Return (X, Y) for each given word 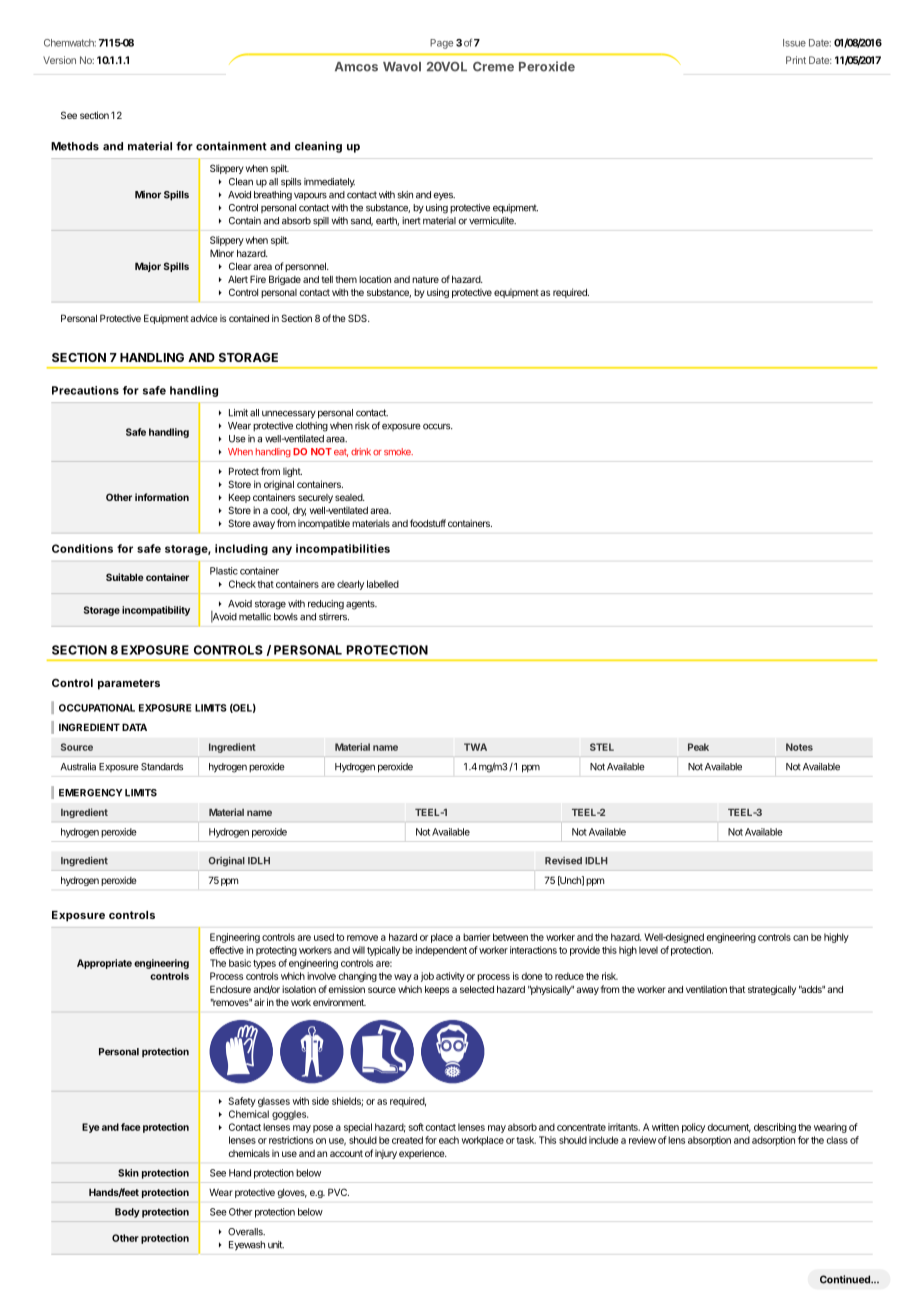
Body (127, 1213)
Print (796, 60)
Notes (799, 747)
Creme (493, 67)
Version (59, 60)
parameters (129, 684)
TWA (475, 747)
